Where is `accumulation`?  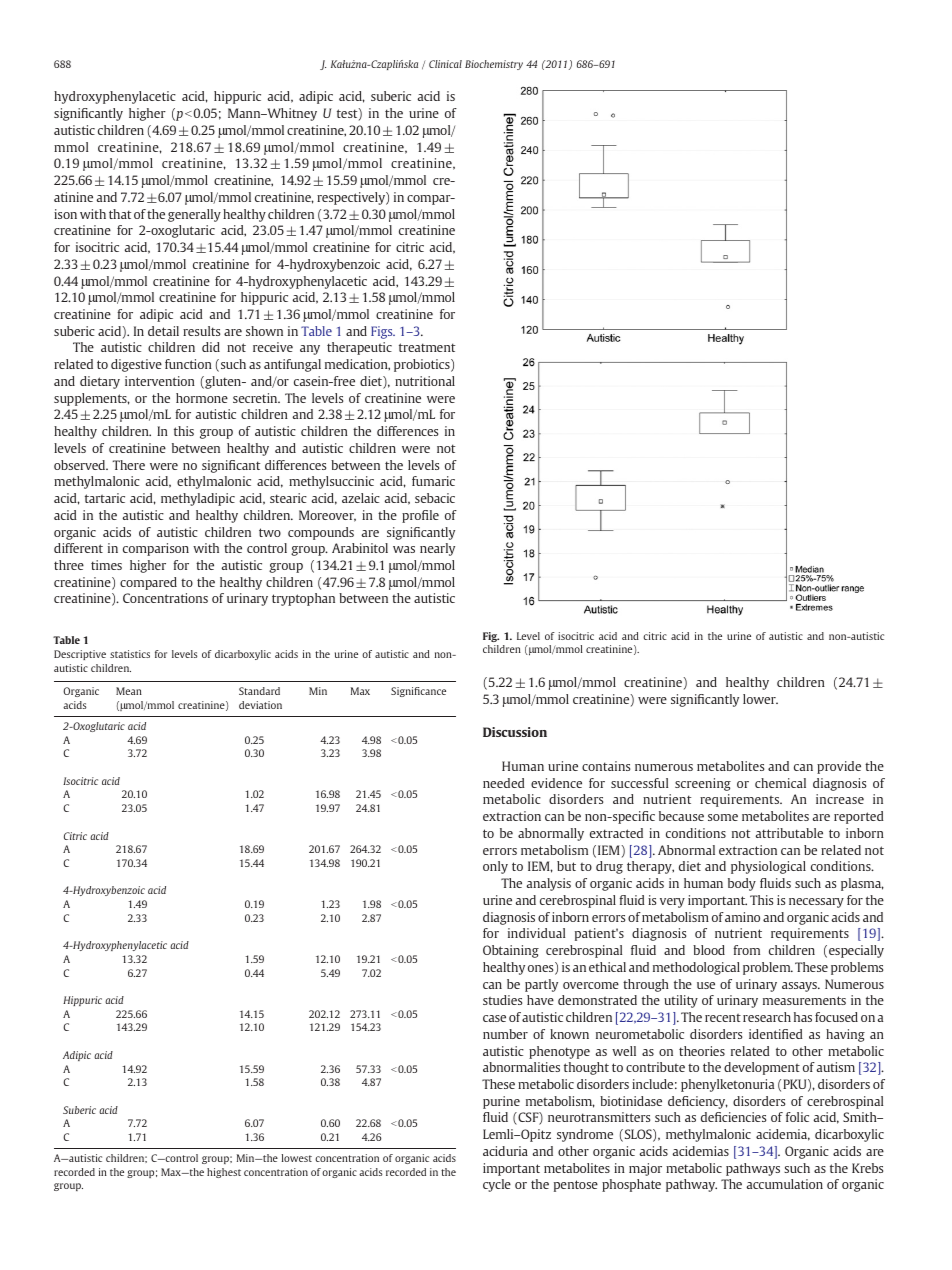
accumulation is located at coordinates (785, 1184).
